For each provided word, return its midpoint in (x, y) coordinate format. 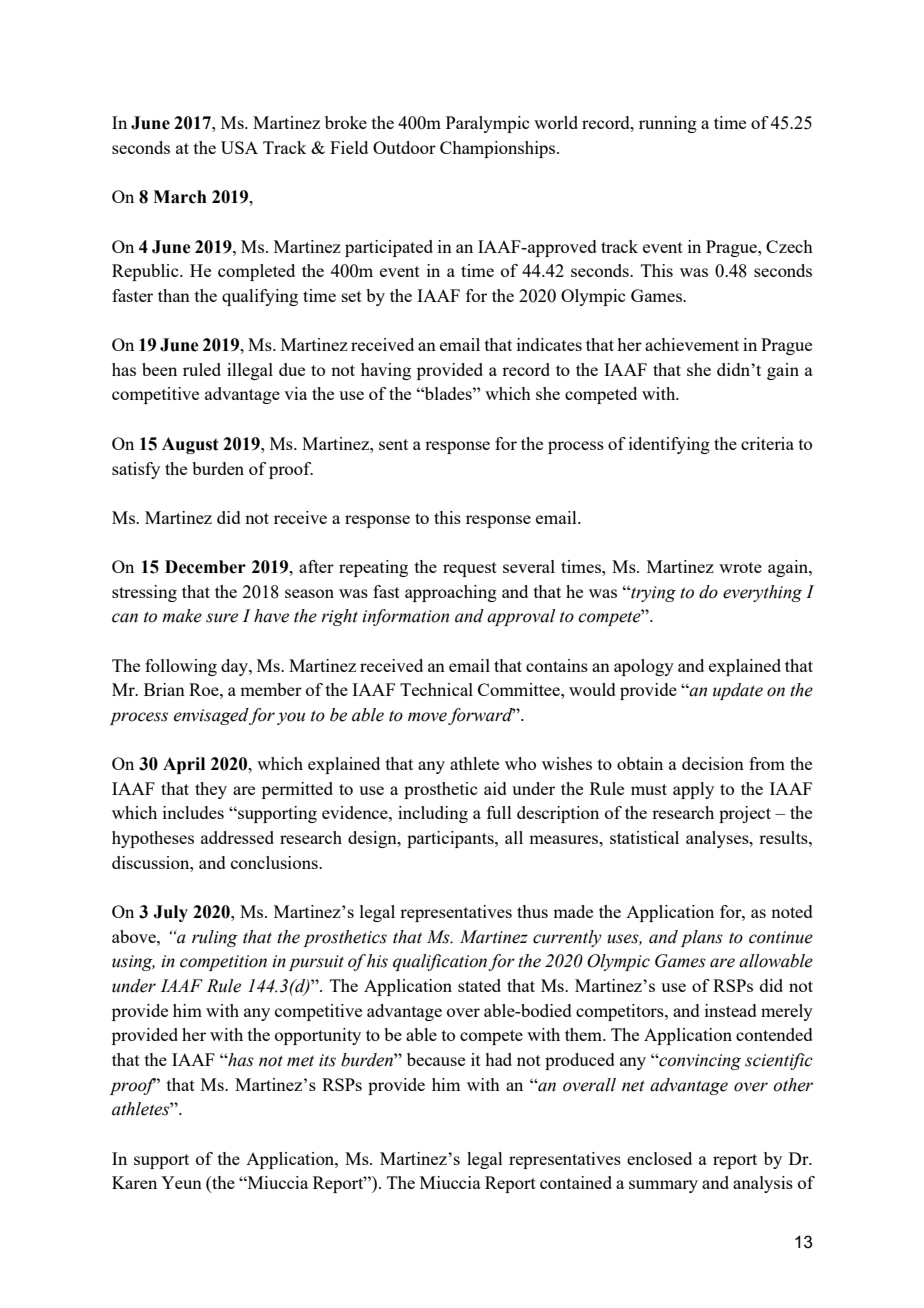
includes (193, 812)
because (436, 1059)
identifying (669, 445)
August (190, 445)
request (470, 569)
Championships (499, 149)
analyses (718, 839)
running (668, 124)
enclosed (659, 1158)
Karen (134, 1182)
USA (239, 147)
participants (451, 839)
